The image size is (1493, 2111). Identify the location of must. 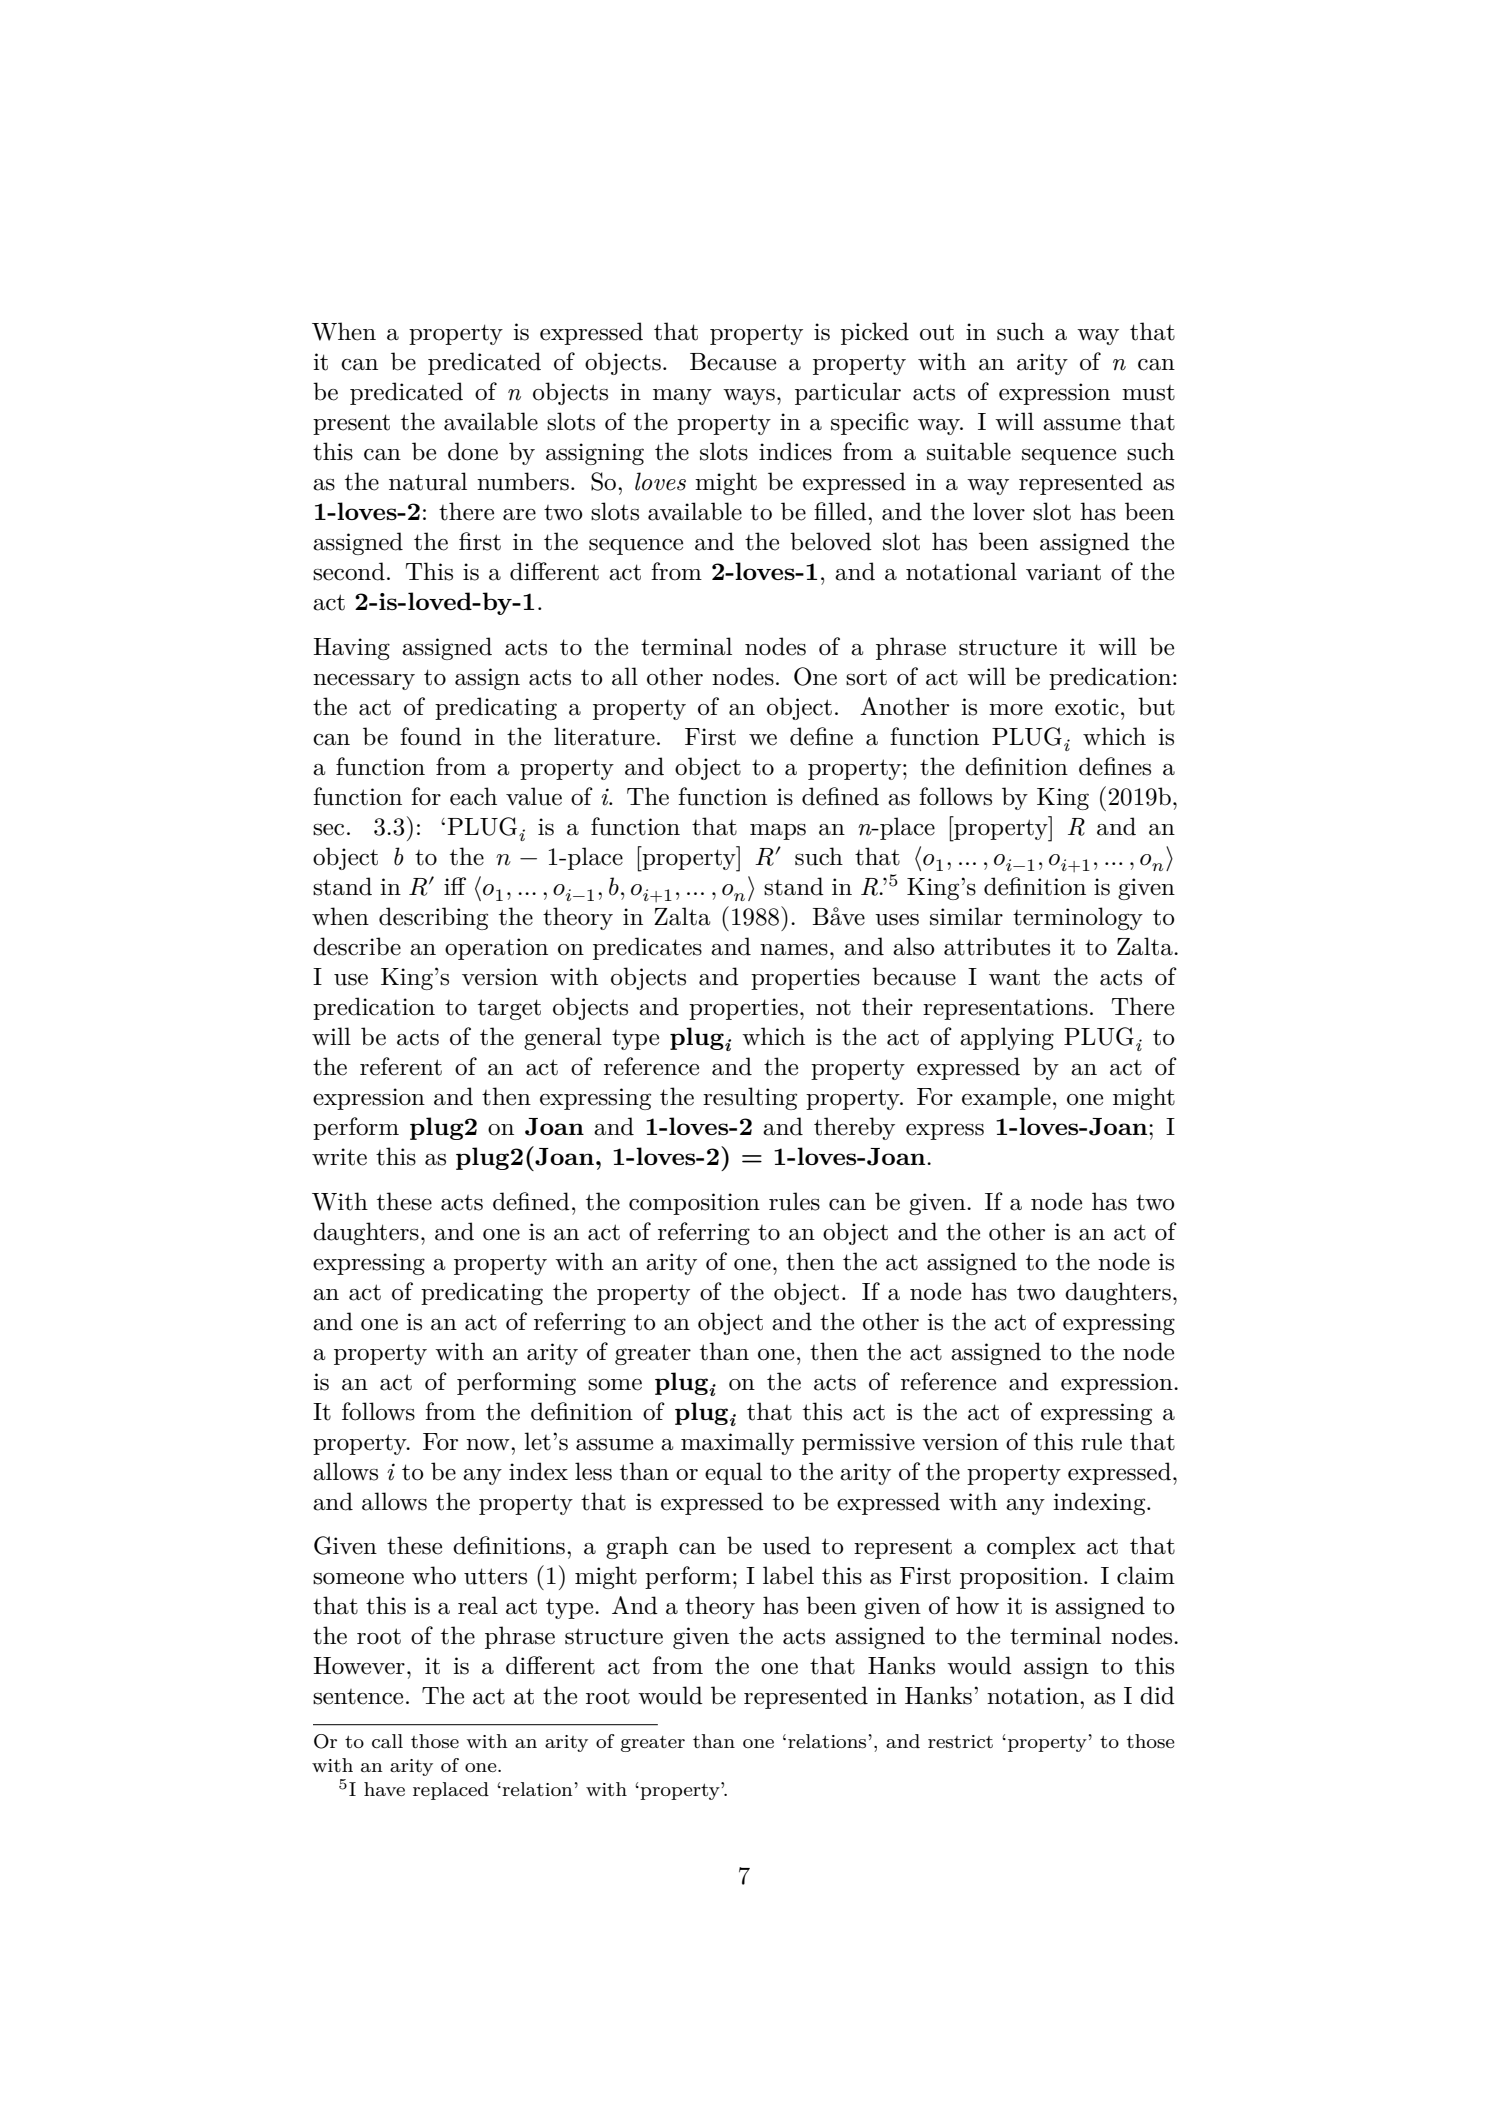
(1148, 393).
